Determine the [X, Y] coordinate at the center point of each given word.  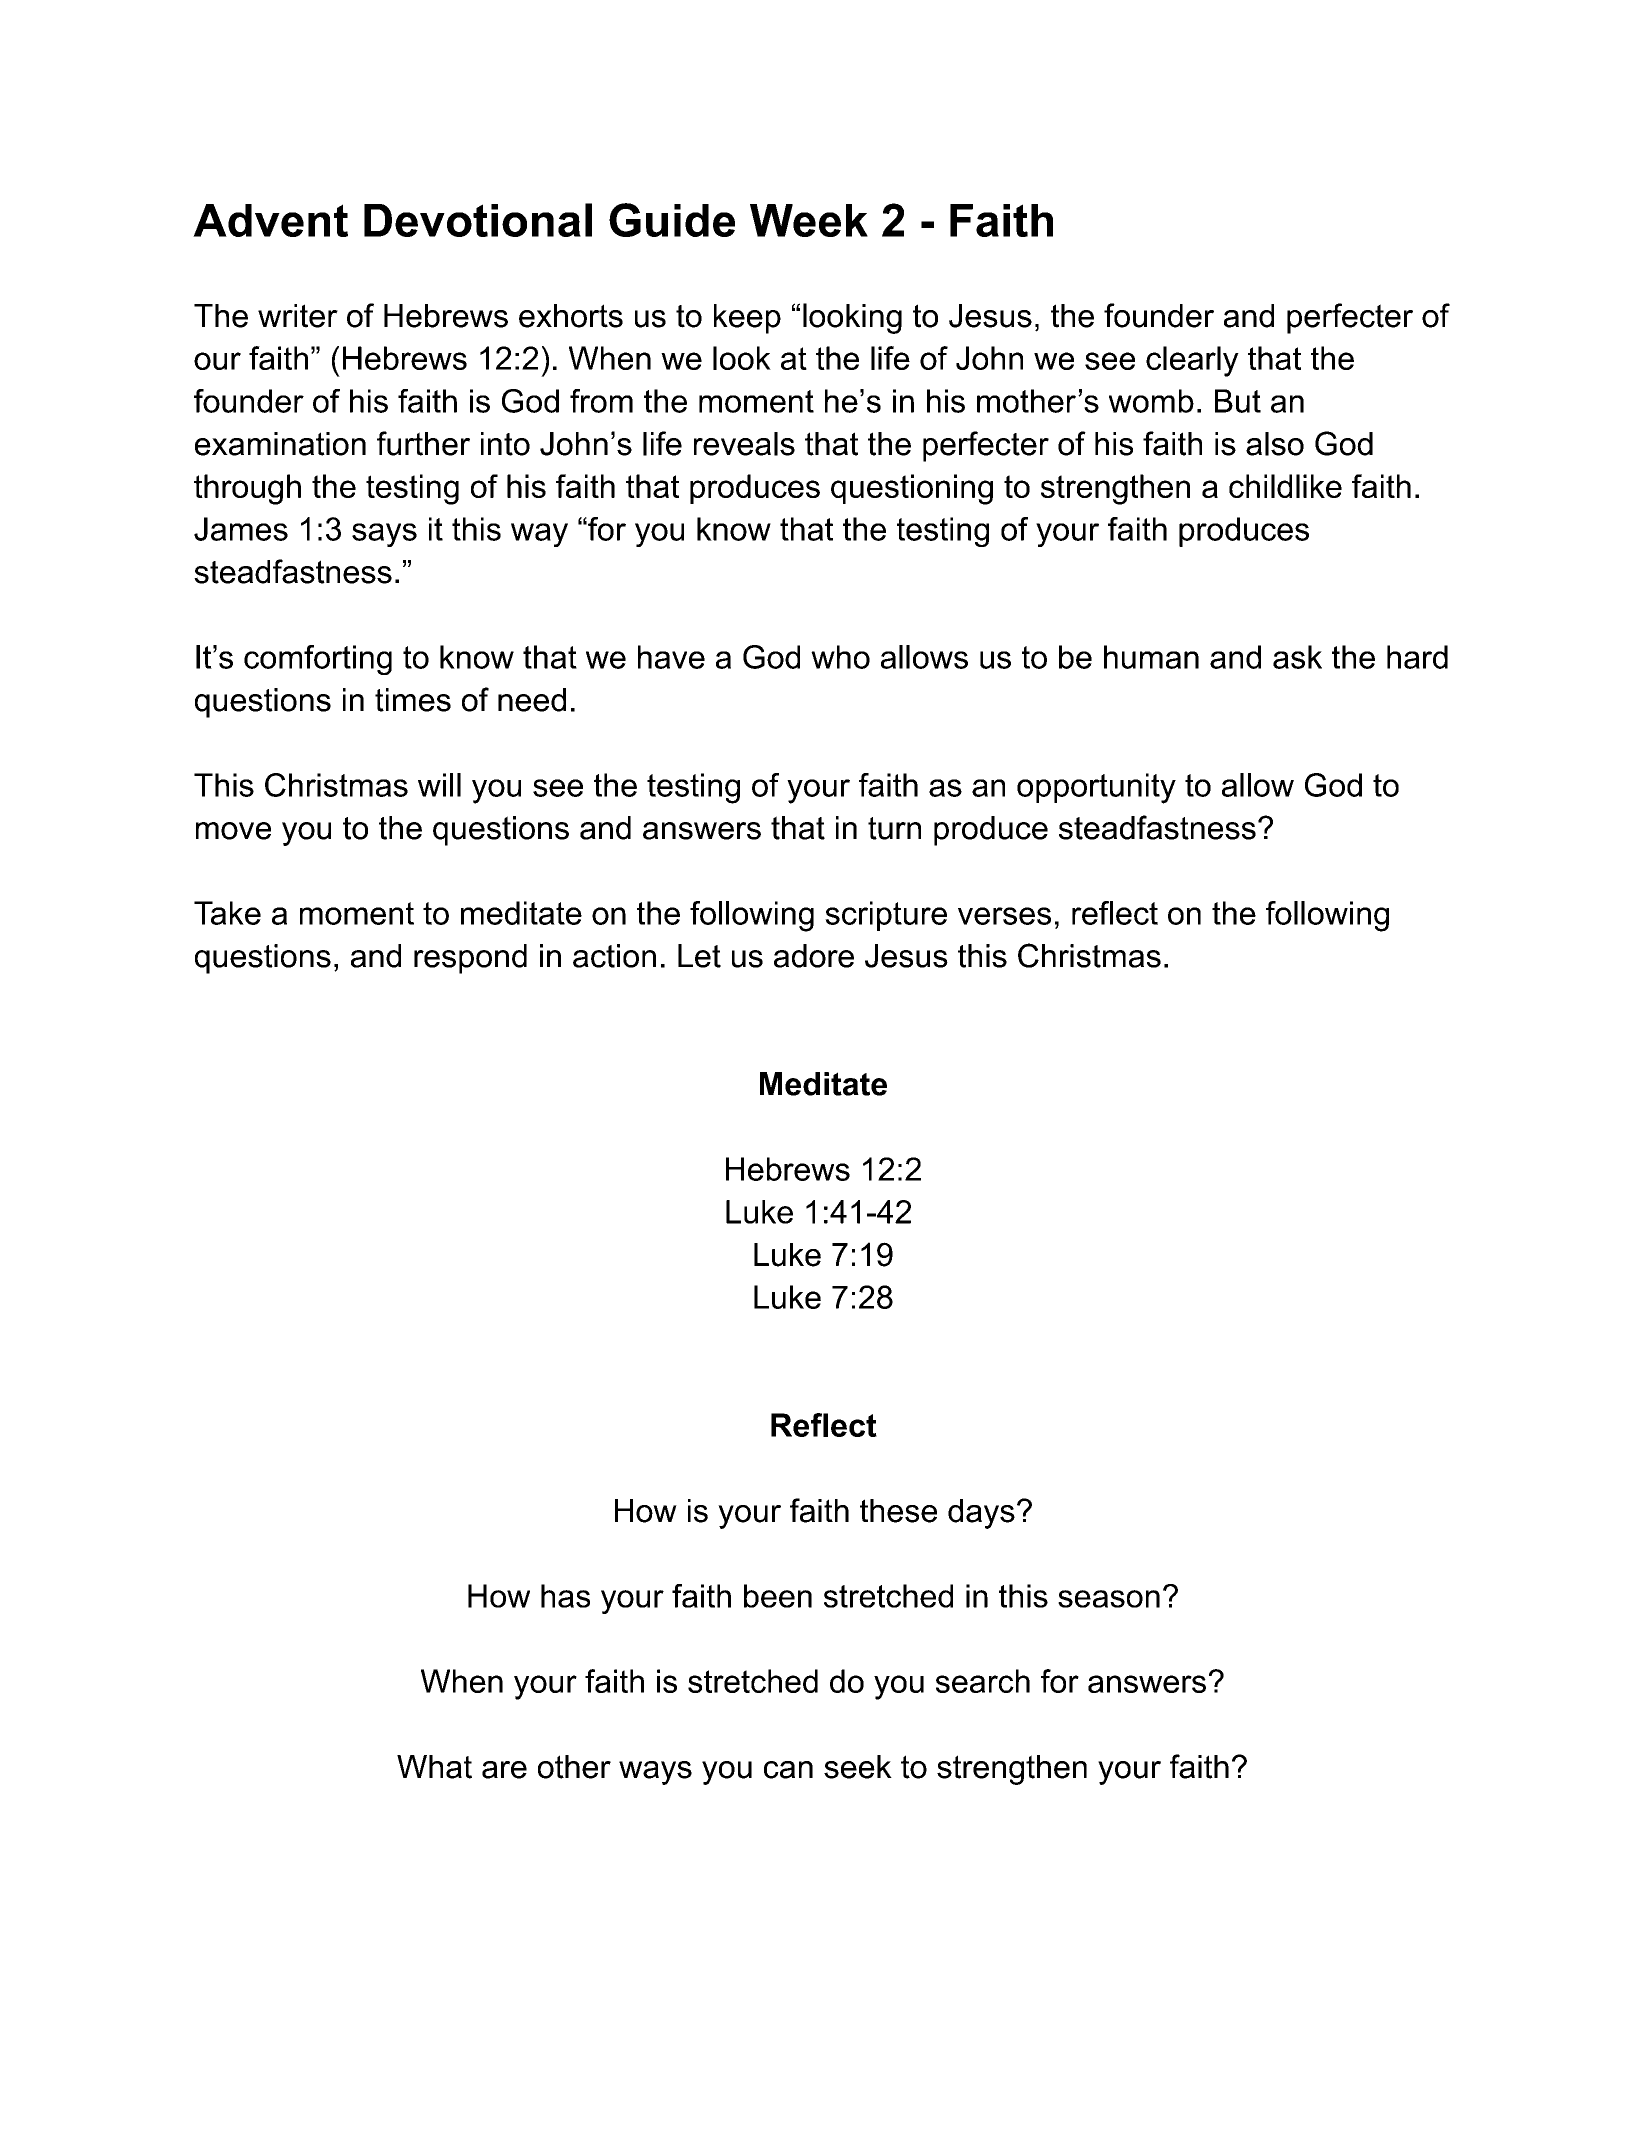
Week [809, 220]
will [439, 785]
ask [1297, 657]
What [434, 1767]
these [898, 1511]
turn [894, 828]
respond [470, 959]
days [981, 1514]
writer [298, 316]
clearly [1192, 361]
